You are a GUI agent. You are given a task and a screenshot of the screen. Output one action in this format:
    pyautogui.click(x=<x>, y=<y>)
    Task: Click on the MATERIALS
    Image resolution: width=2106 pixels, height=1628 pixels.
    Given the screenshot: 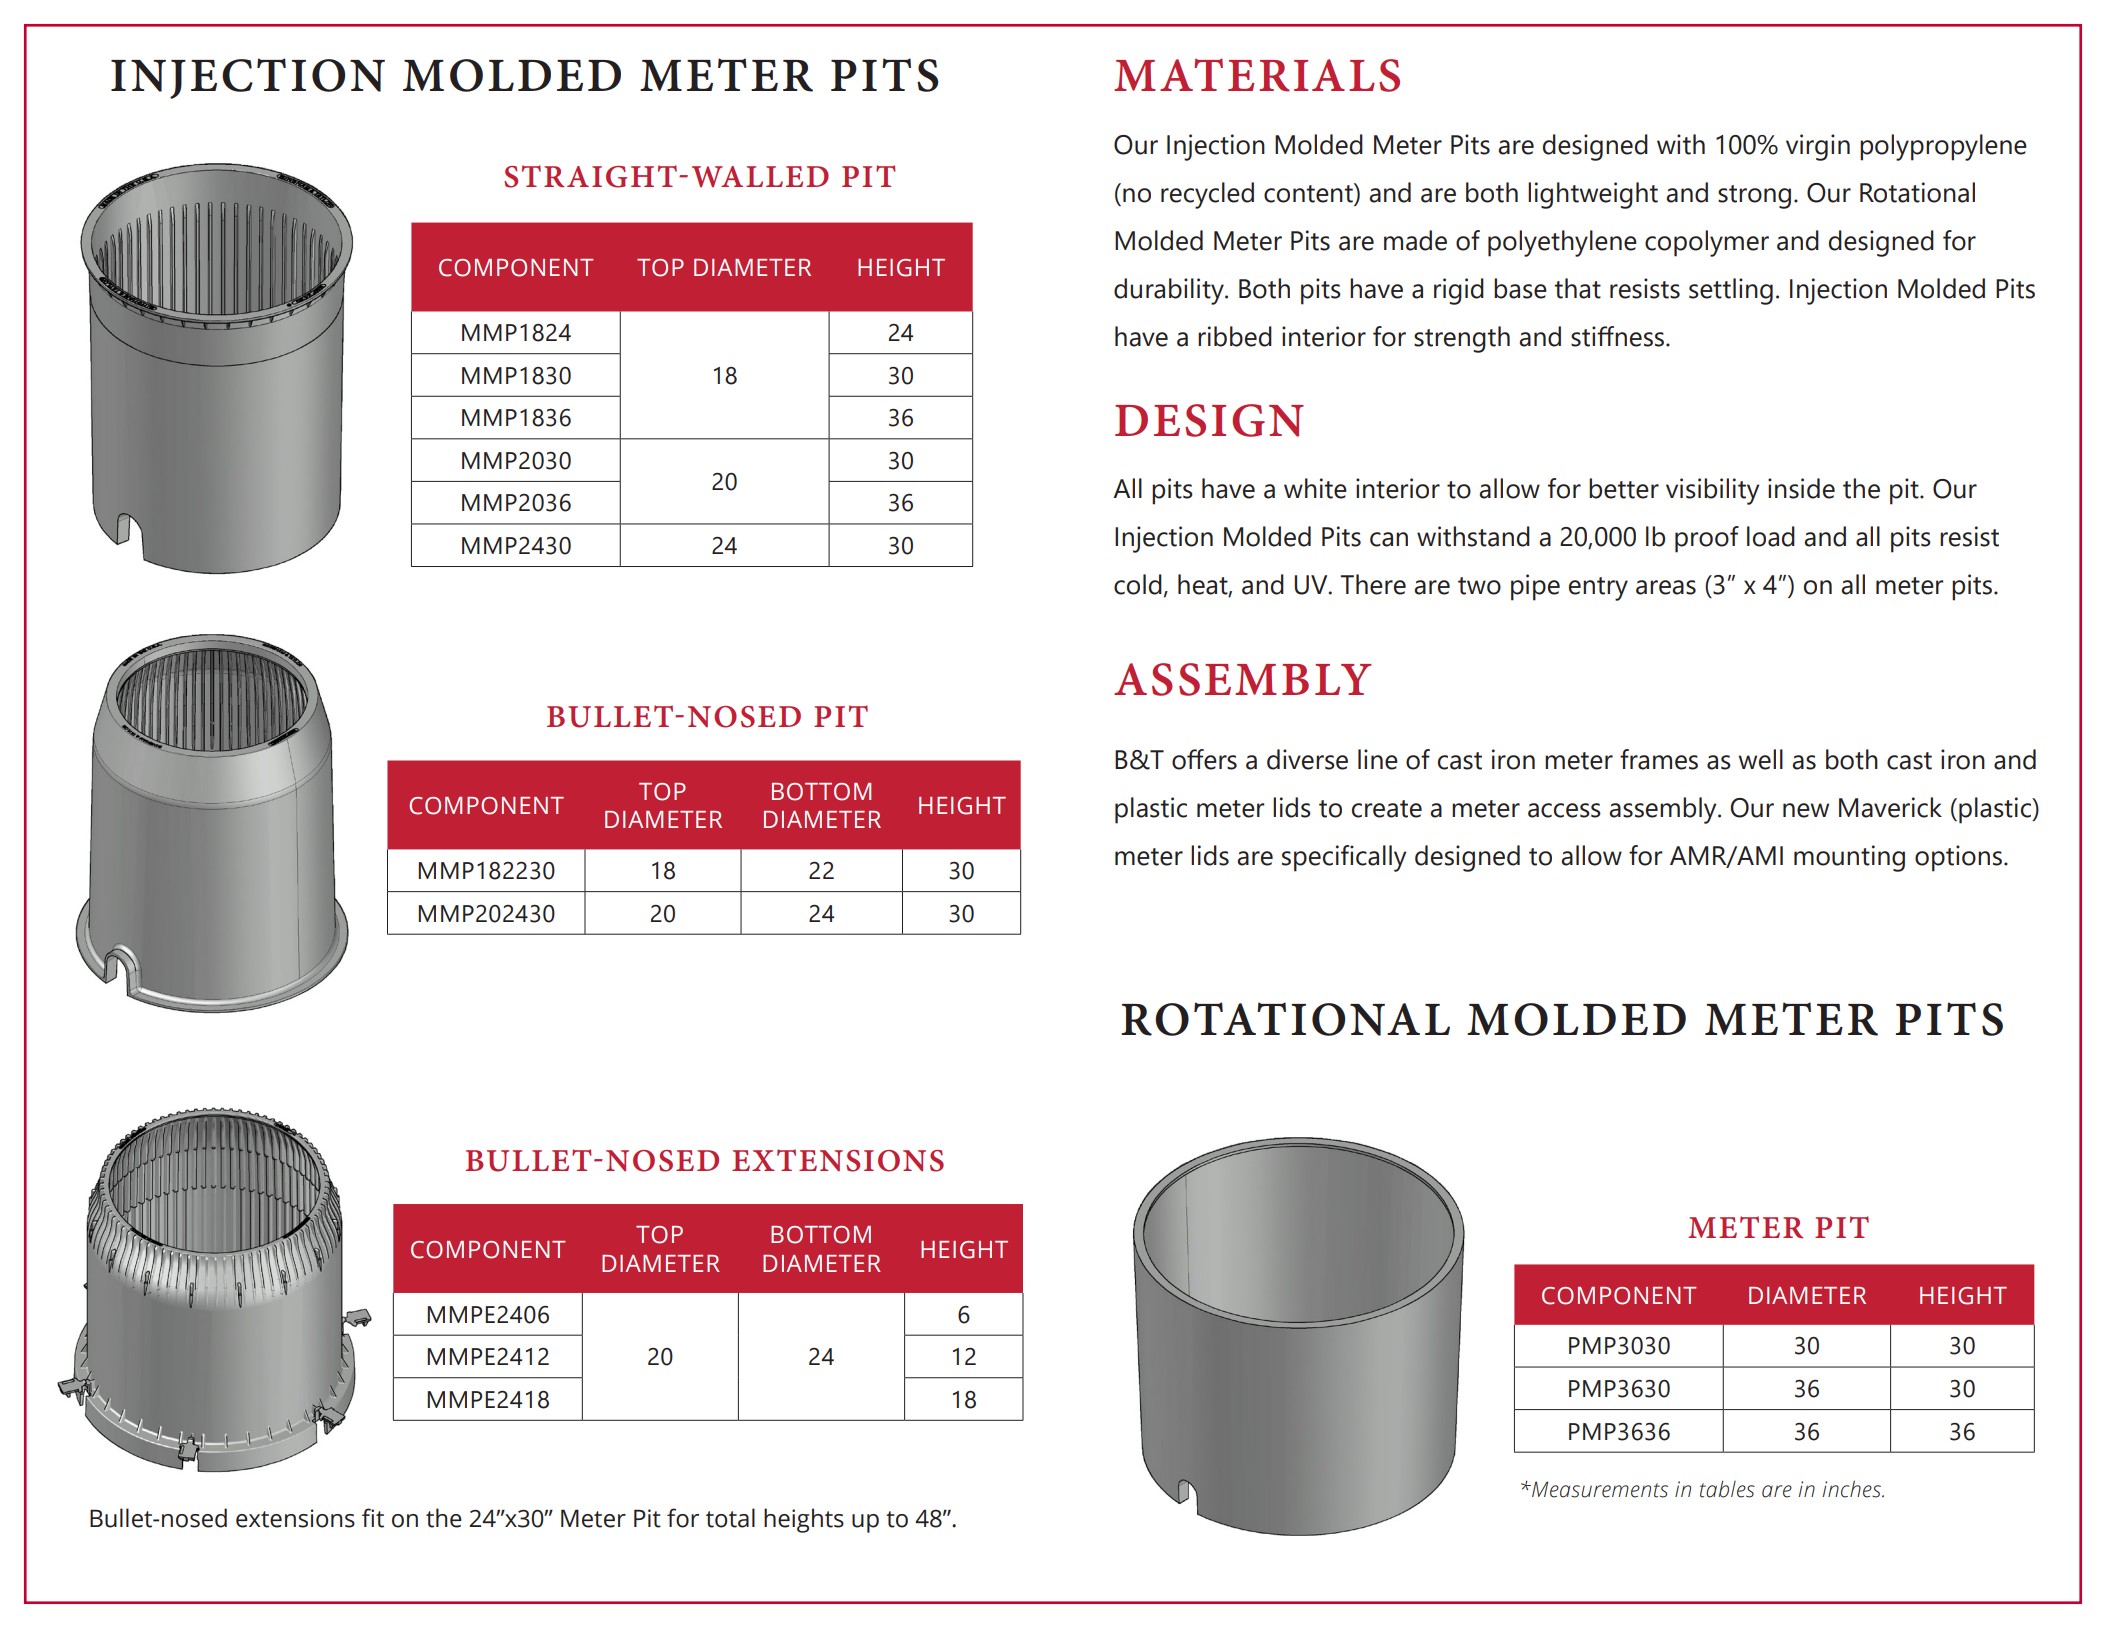 What is the action you would take?
    pyautogui.click(x=1257, y=75)
